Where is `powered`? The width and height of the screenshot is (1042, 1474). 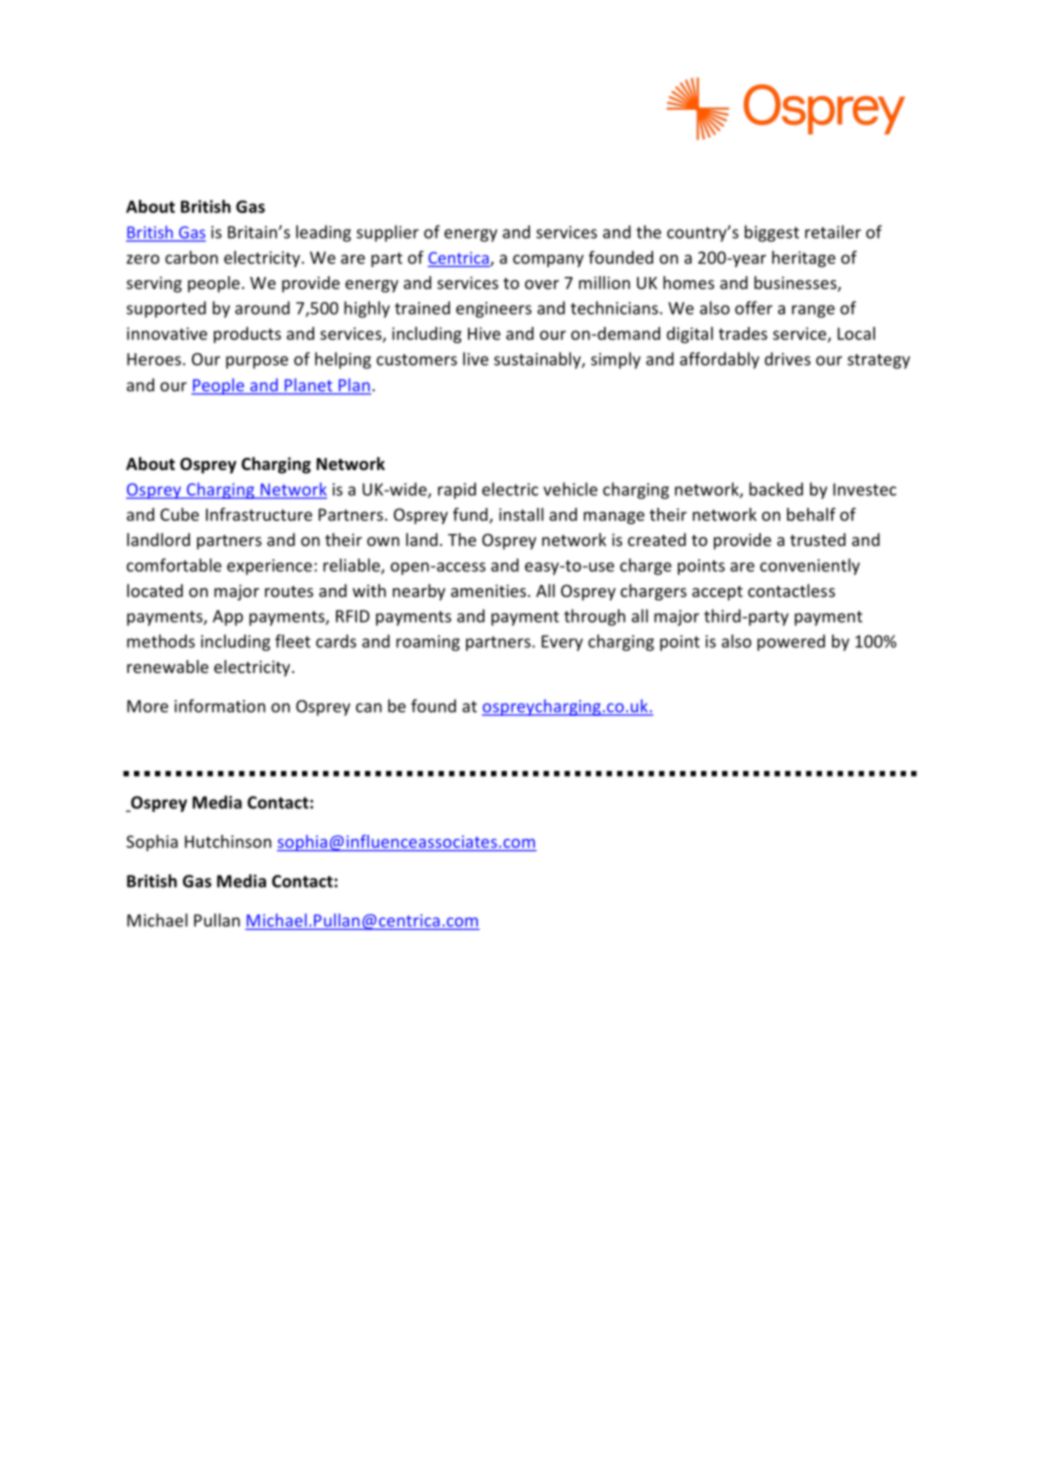 powered is located at coordinates (791, 642).
